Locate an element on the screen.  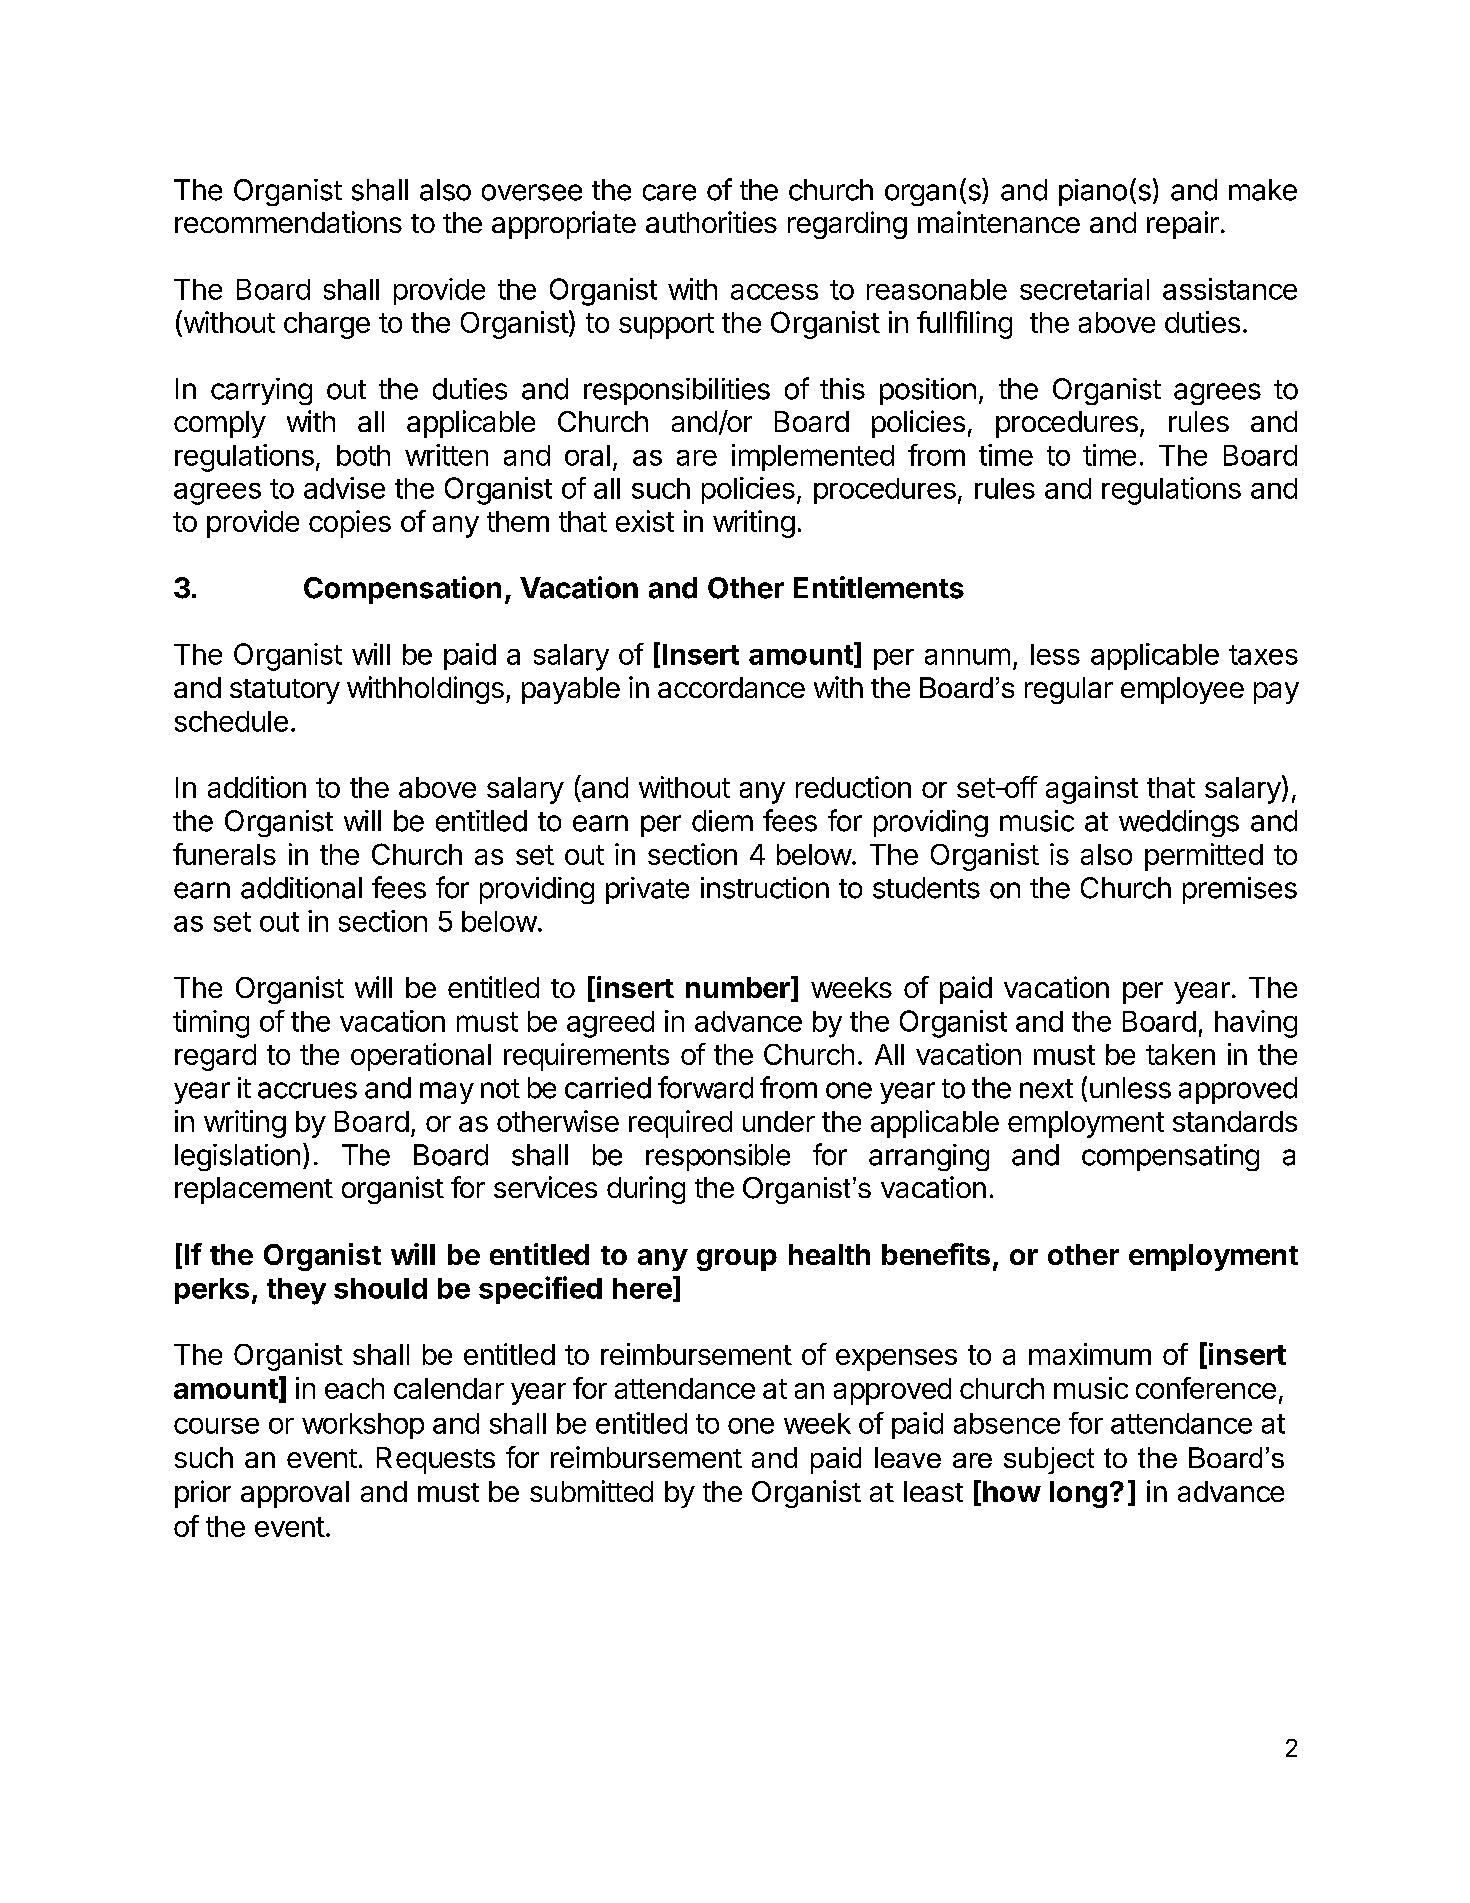
diem is located at coordinates (722, 821).
